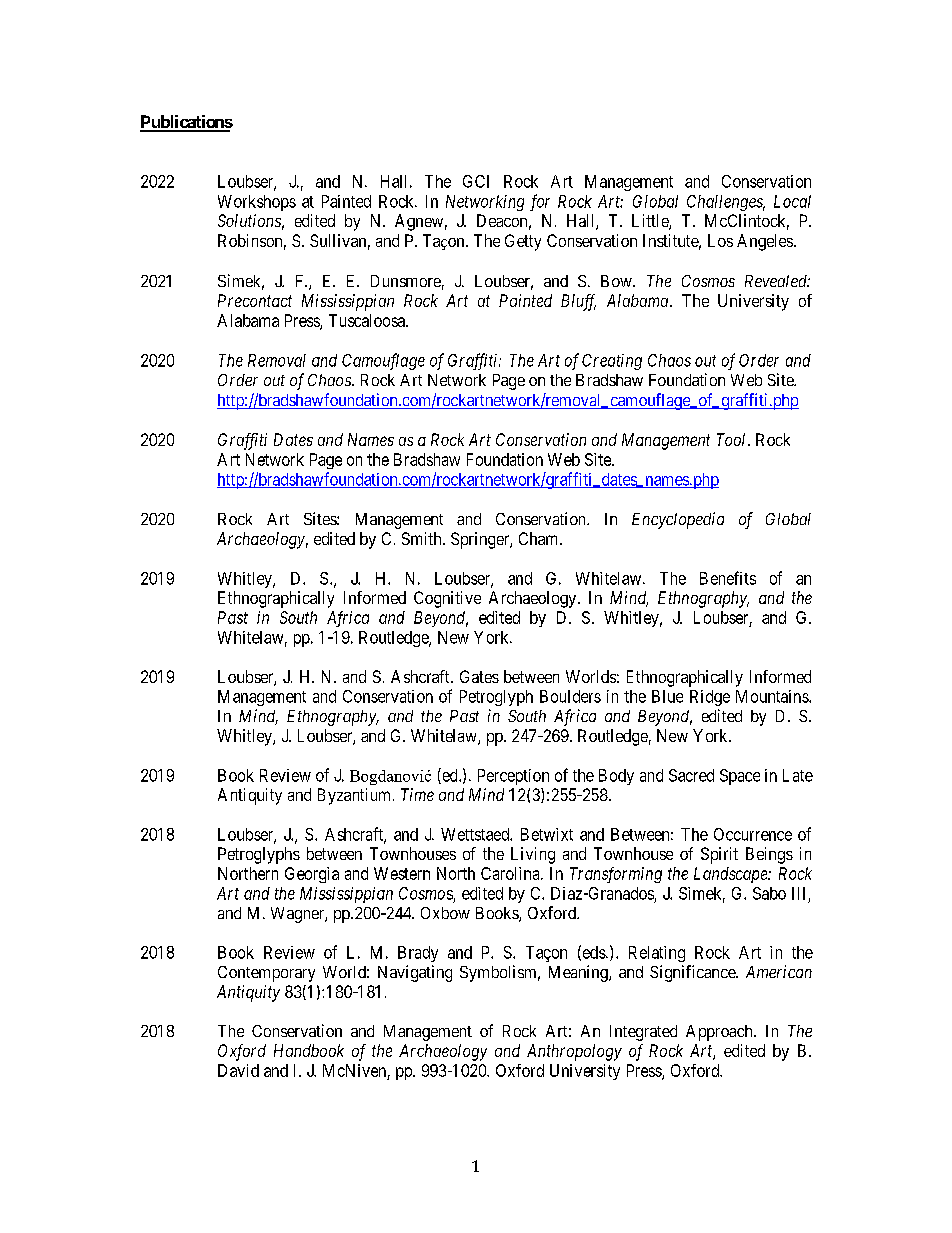 Image resolution: width=952 pixels, height=1233 pixels. Describe the element at coordinates (479, 676) in the document. I see `Gates` at that location.
